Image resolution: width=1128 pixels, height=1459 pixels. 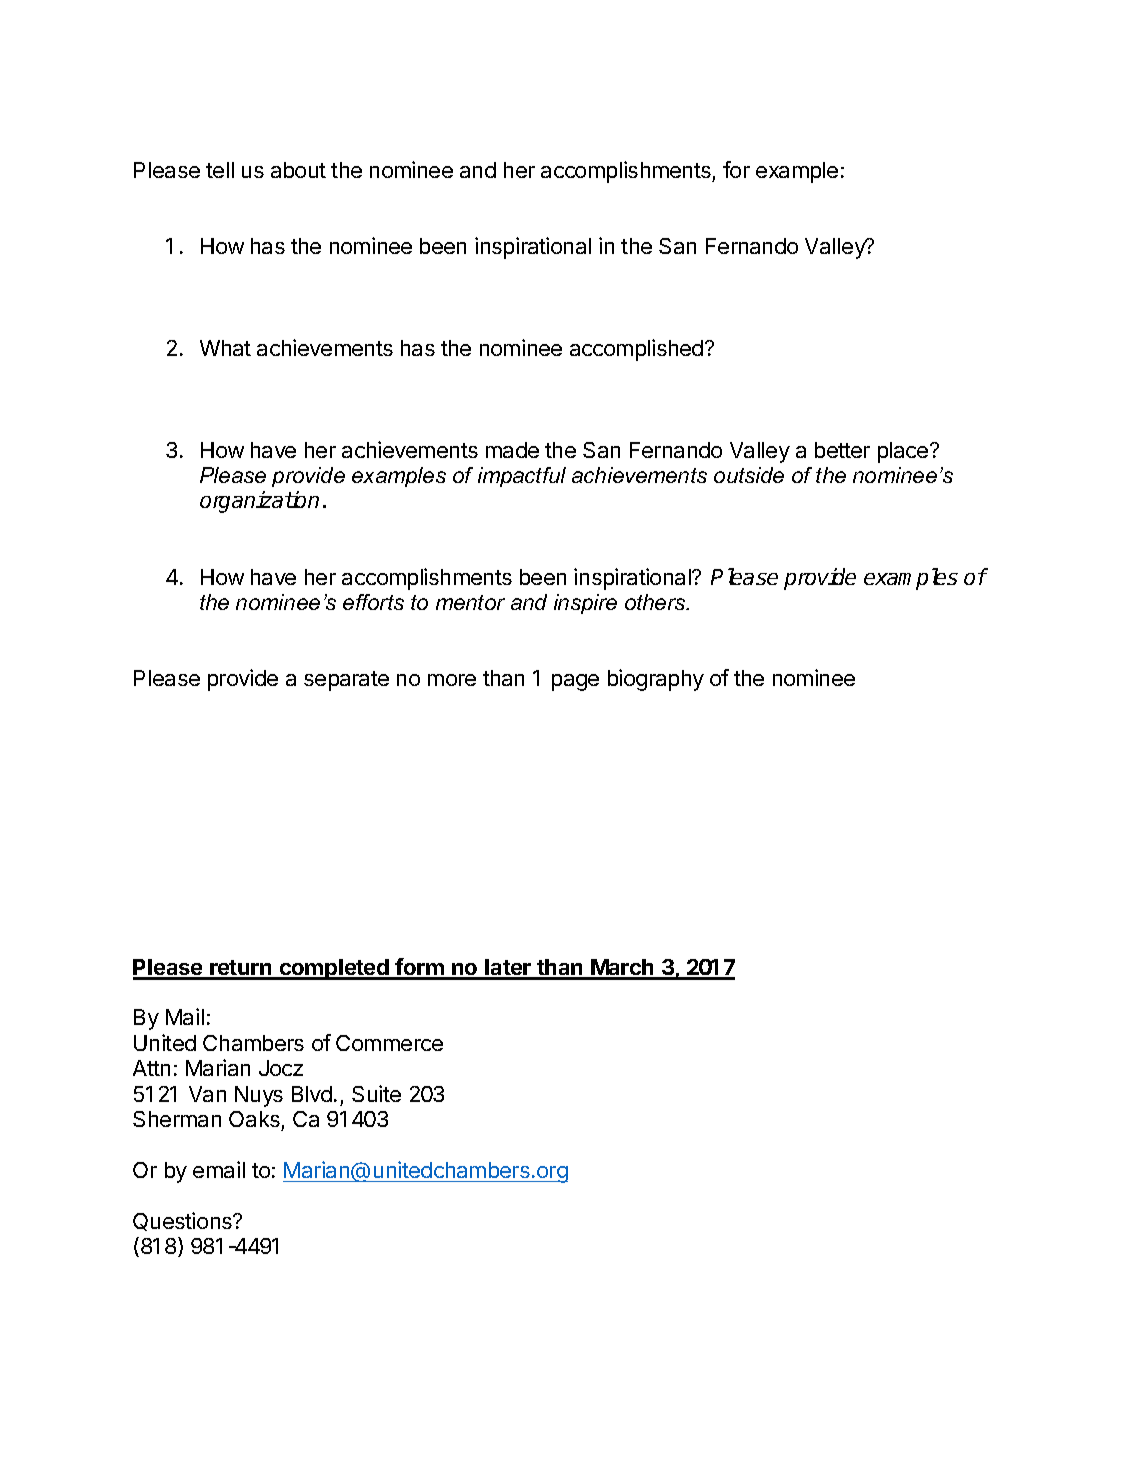 I want to click on biography, so click(x=656, y=680).
